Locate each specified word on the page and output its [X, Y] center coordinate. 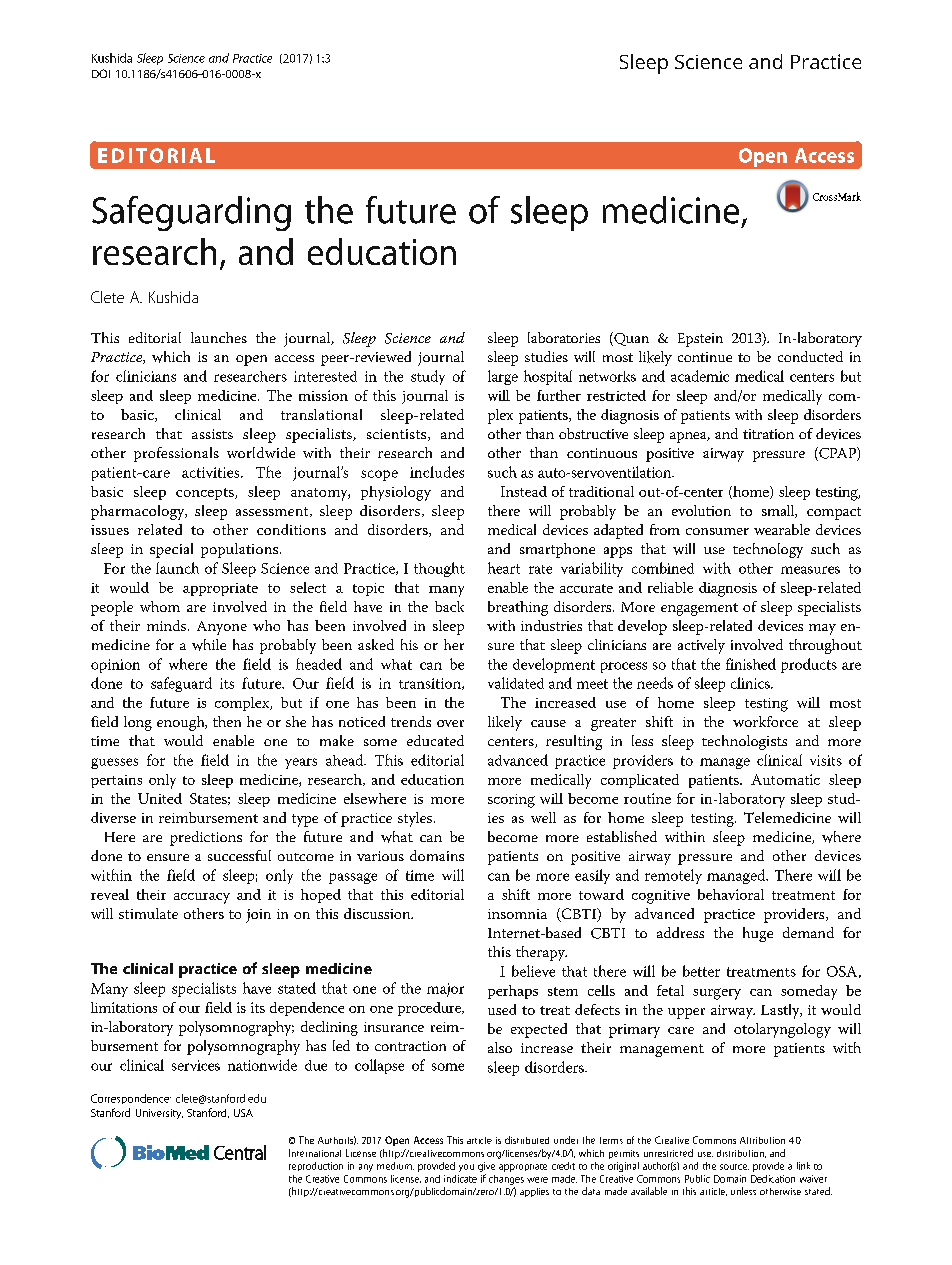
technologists [744, 742]
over [450, 723]
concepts [206, 494]
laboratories [564, 337]
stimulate [148, 913]
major [445, 990]
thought [439, 569]
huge [758, 934]
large [503, 377]
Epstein [700, 340]
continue [705, 357]
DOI [101, 73]
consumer [717, 531]
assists [212, 434]
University [159, 1114]
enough [182, 723]
